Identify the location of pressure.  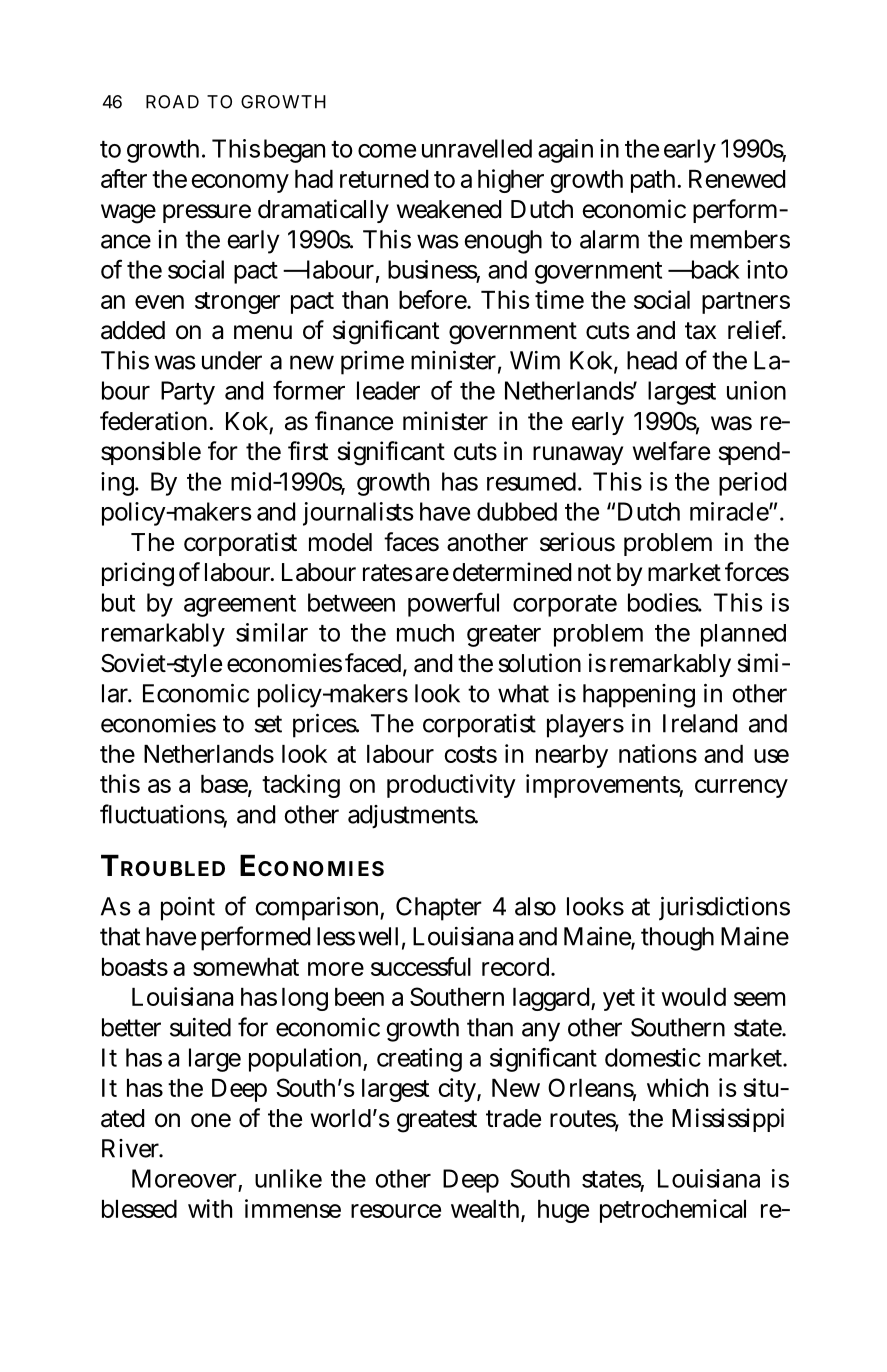
(207, 213).
